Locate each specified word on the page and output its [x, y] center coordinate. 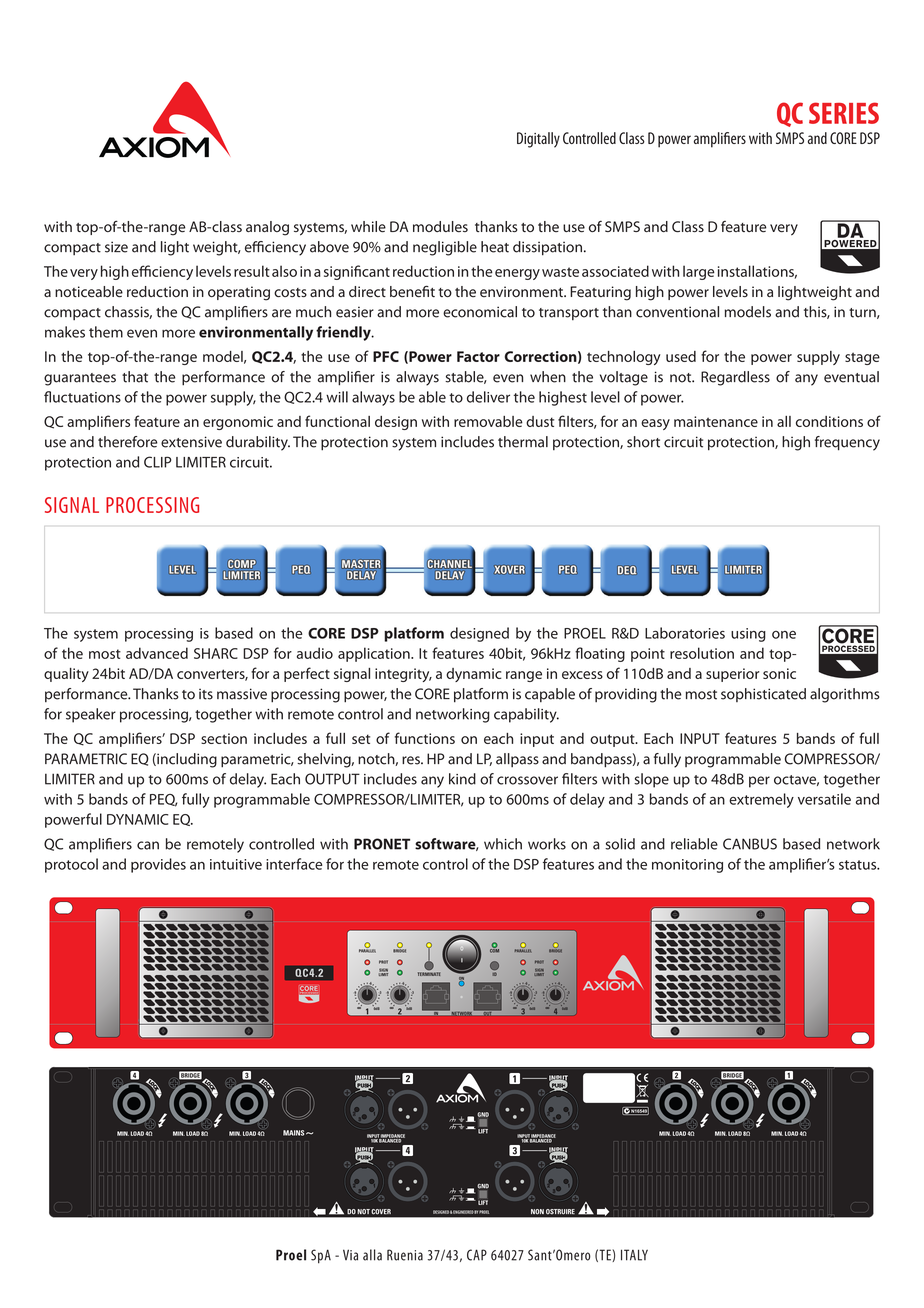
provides [158, 865]
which [503, 844]
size [116, 247]
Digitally [538, 140]
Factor [478, 356]
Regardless [735, 378]
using [748, 635]
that [135, 377]
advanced [157, 653]
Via [350, 1255]
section [224, 738]
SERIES [844, 113]
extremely [761, 800]
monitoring [687, 866]
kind [462, 779]
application [375, 654]
